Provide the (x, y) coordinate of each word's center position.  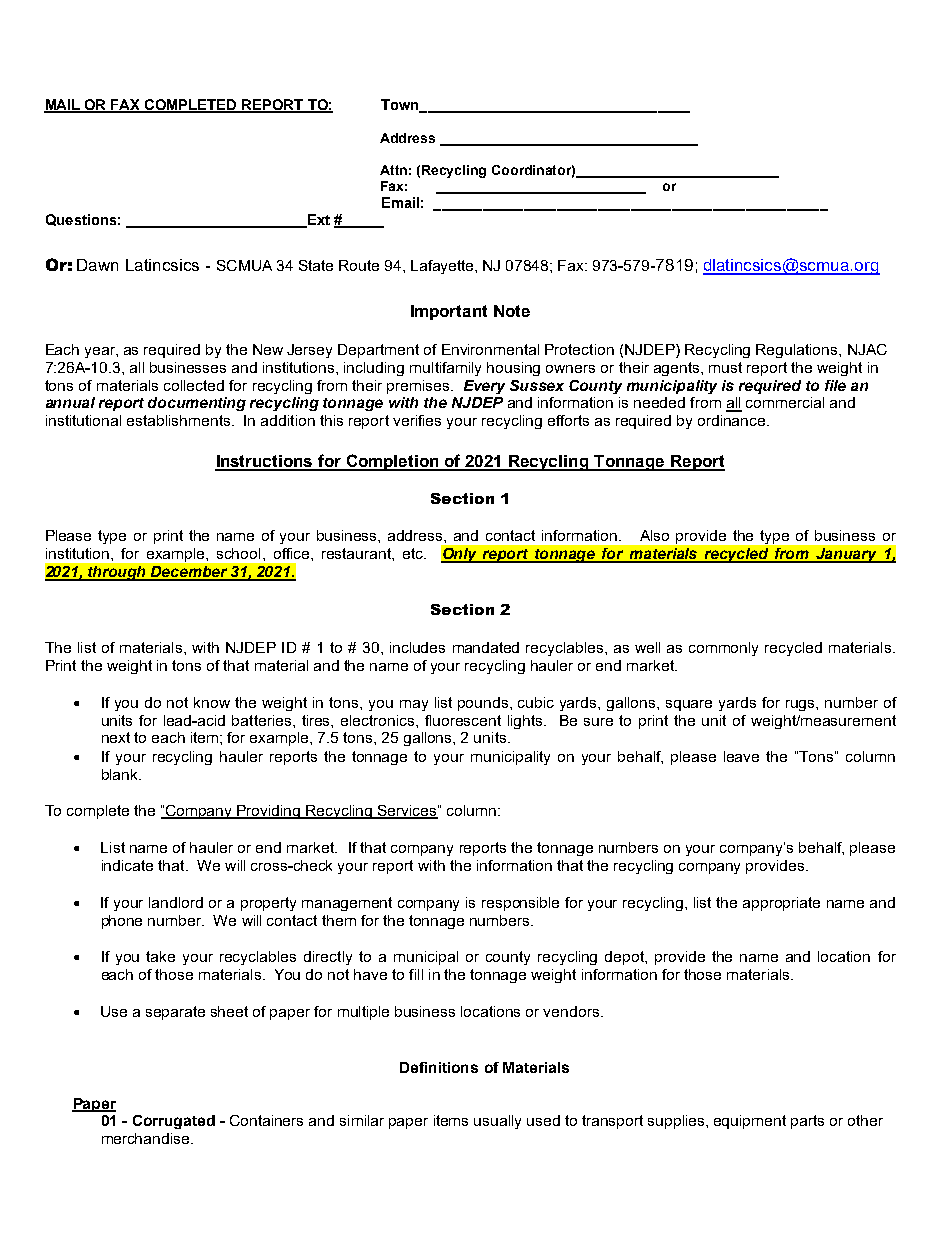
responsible (520, 904)
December (189, 573)
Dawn (97, 265)
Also (654, 535)
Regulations (798, 351)
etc (414, 553)
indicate (127, 865)
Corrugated (174, 1122)
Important (449, 312)
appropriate (781, 904)
